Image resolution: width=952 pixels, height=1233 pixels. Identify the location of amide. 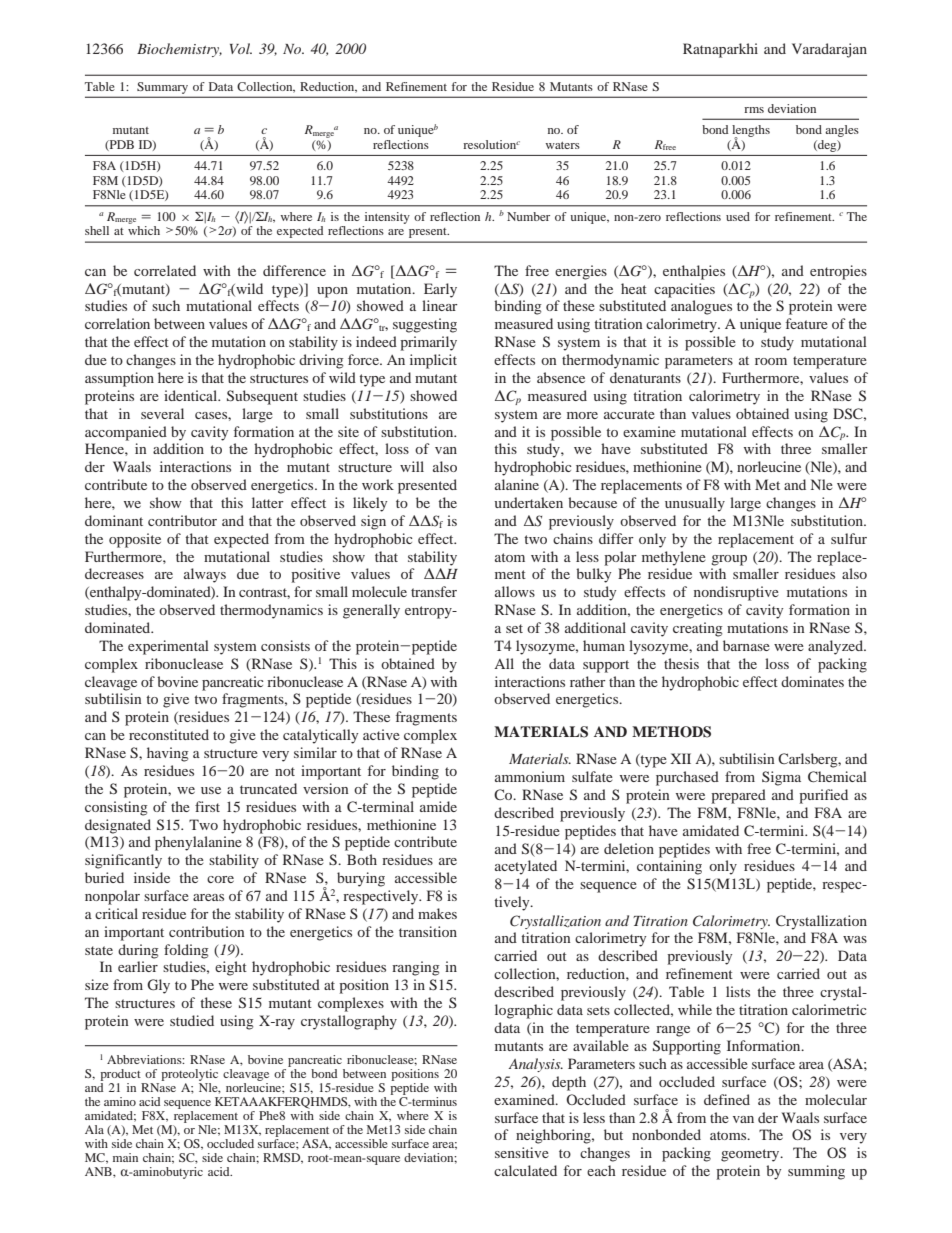
(438, 806).
